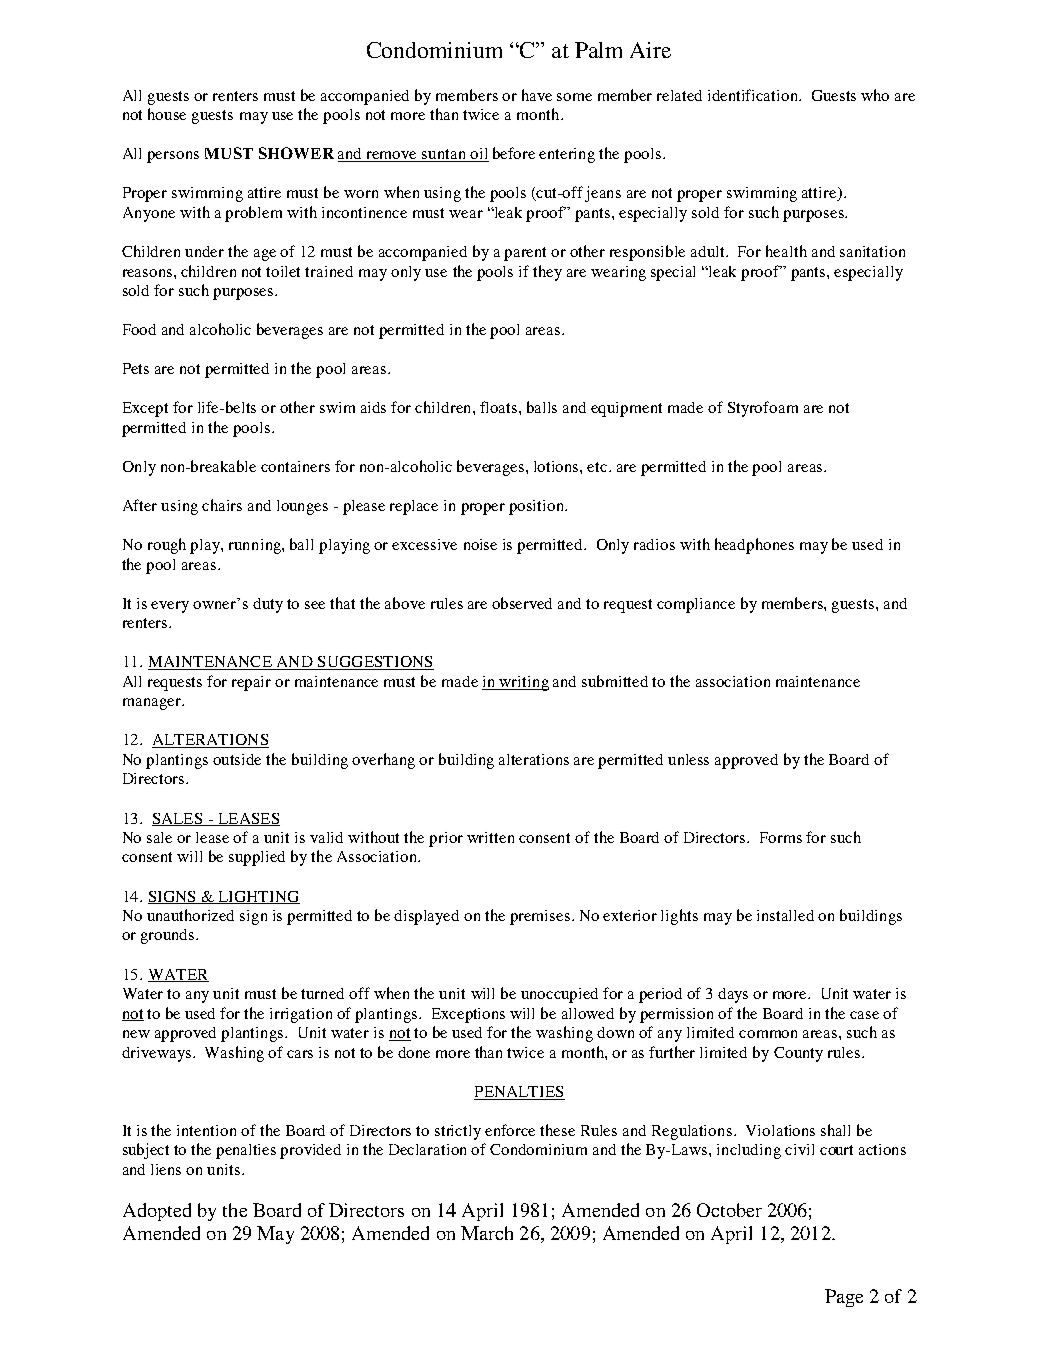 This document has height=1345, width=1039. What do you see at coordinates (480, 544) in the document?
I see `noise` at bounding box center [480, 544].
